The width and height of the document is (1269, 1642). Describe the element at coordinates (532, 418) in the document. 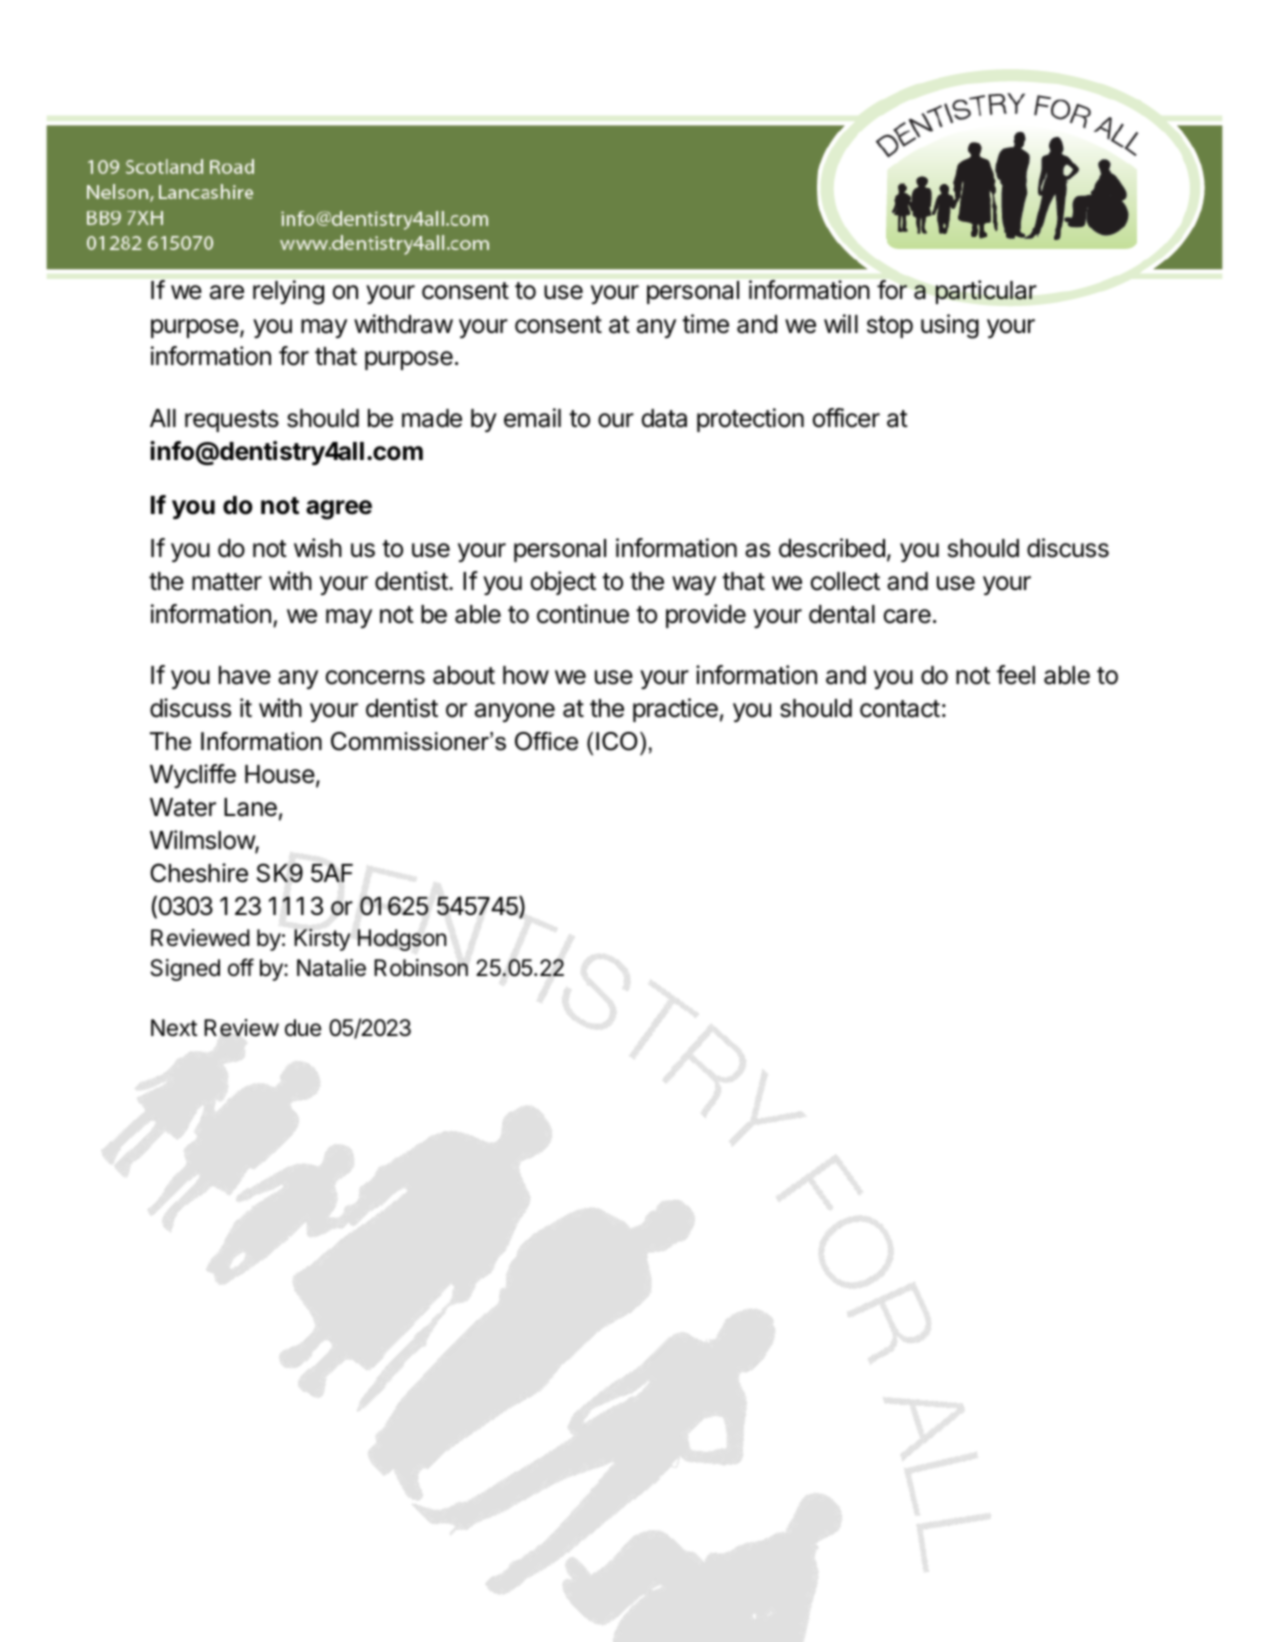

I see `email` at that location.
